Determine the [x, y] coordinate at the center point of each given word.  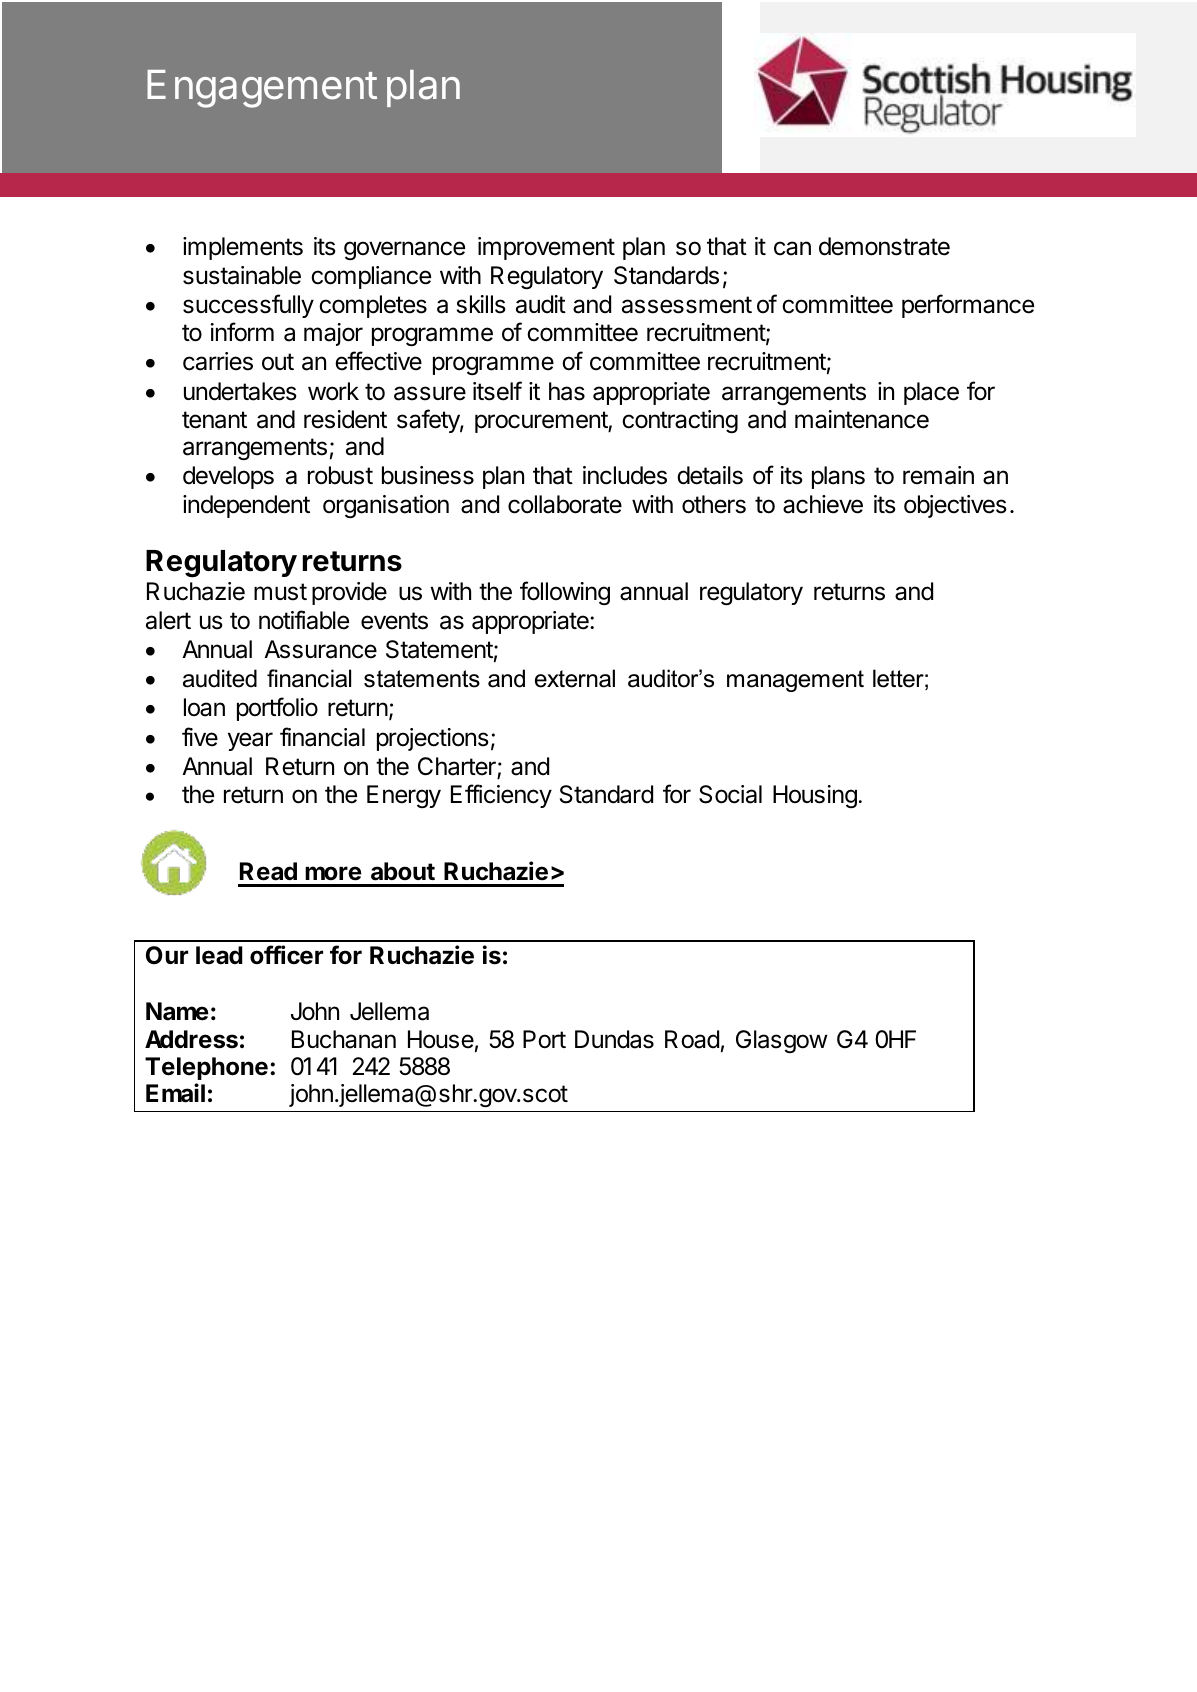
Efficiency [501, 796]
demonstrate [884, 246]
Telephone [206, 1068]
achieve [823, 504]
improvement [546, 248]
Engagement [262, 89]
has [567, 391]
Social [730, 794]
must [280, 592]
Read [268, 871]
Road [692, 1039]
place [931, 393]
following [565, 593]
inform [242, 332]
